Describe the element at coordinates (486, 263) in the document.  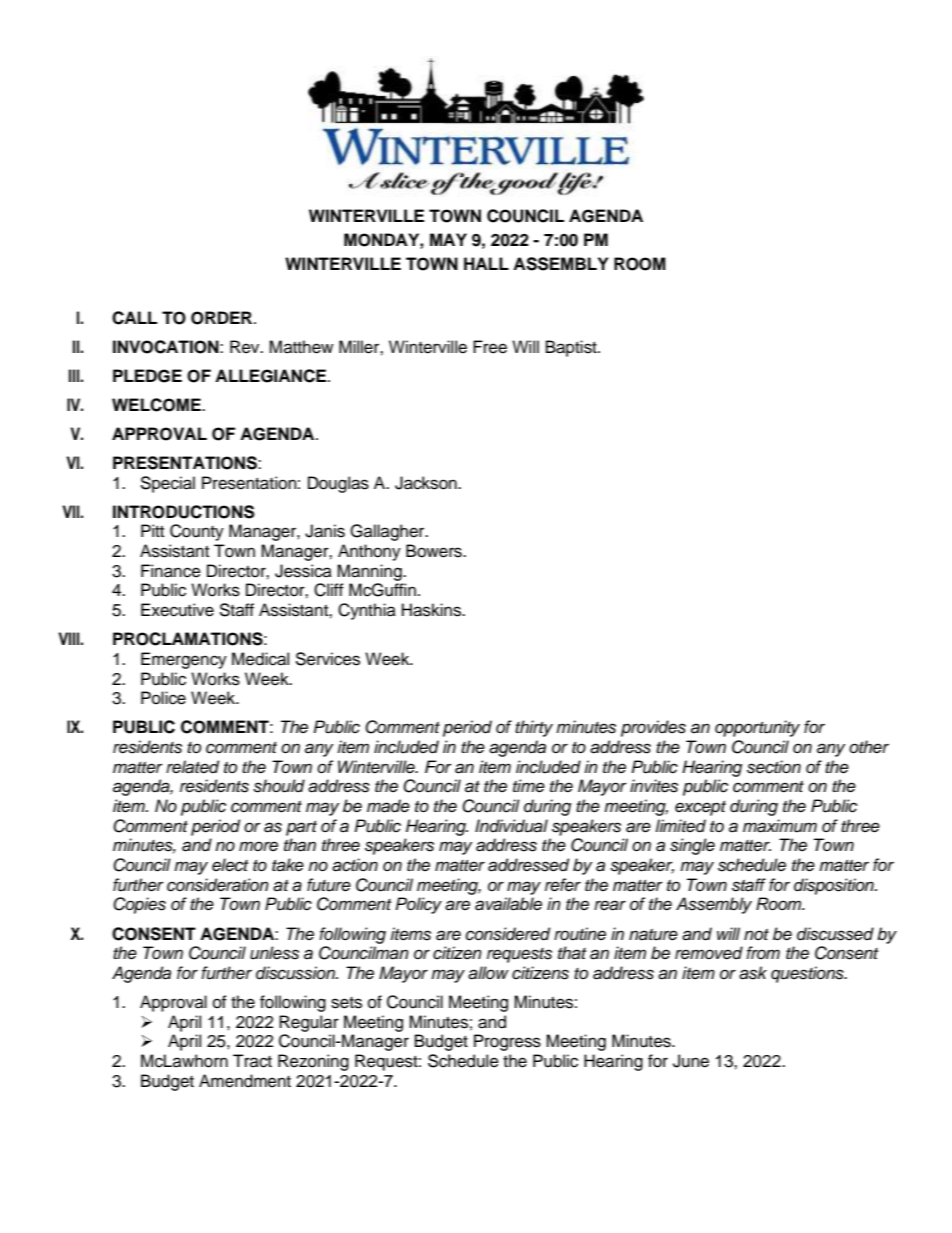
I see `HALL` at that location.
